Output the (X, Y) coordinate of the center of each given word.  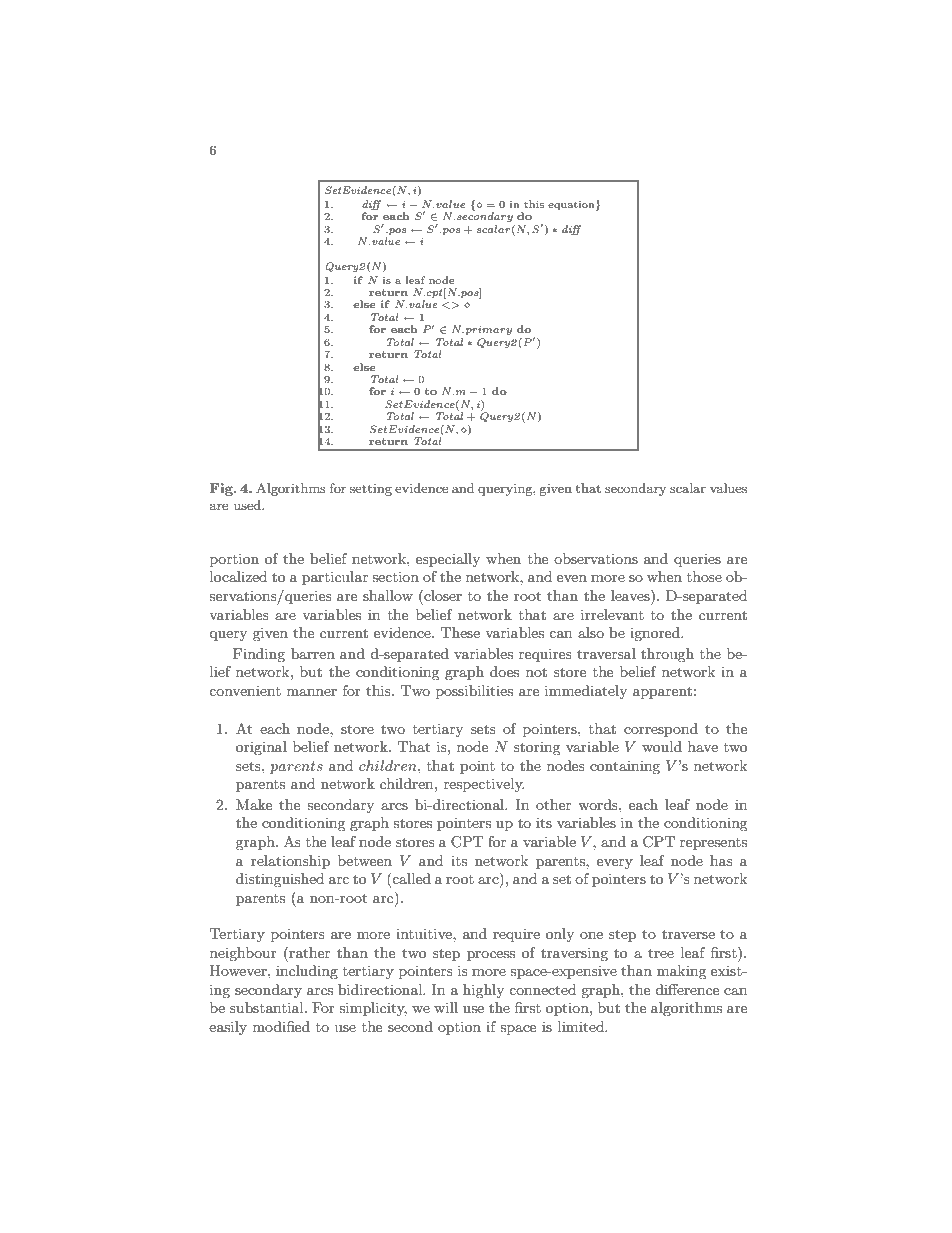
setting (371, 489)
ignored (656, 634)
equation (572, 205)
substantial (268, 1007)
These (460, 632)
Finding (259, 655)
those (704, 576)
